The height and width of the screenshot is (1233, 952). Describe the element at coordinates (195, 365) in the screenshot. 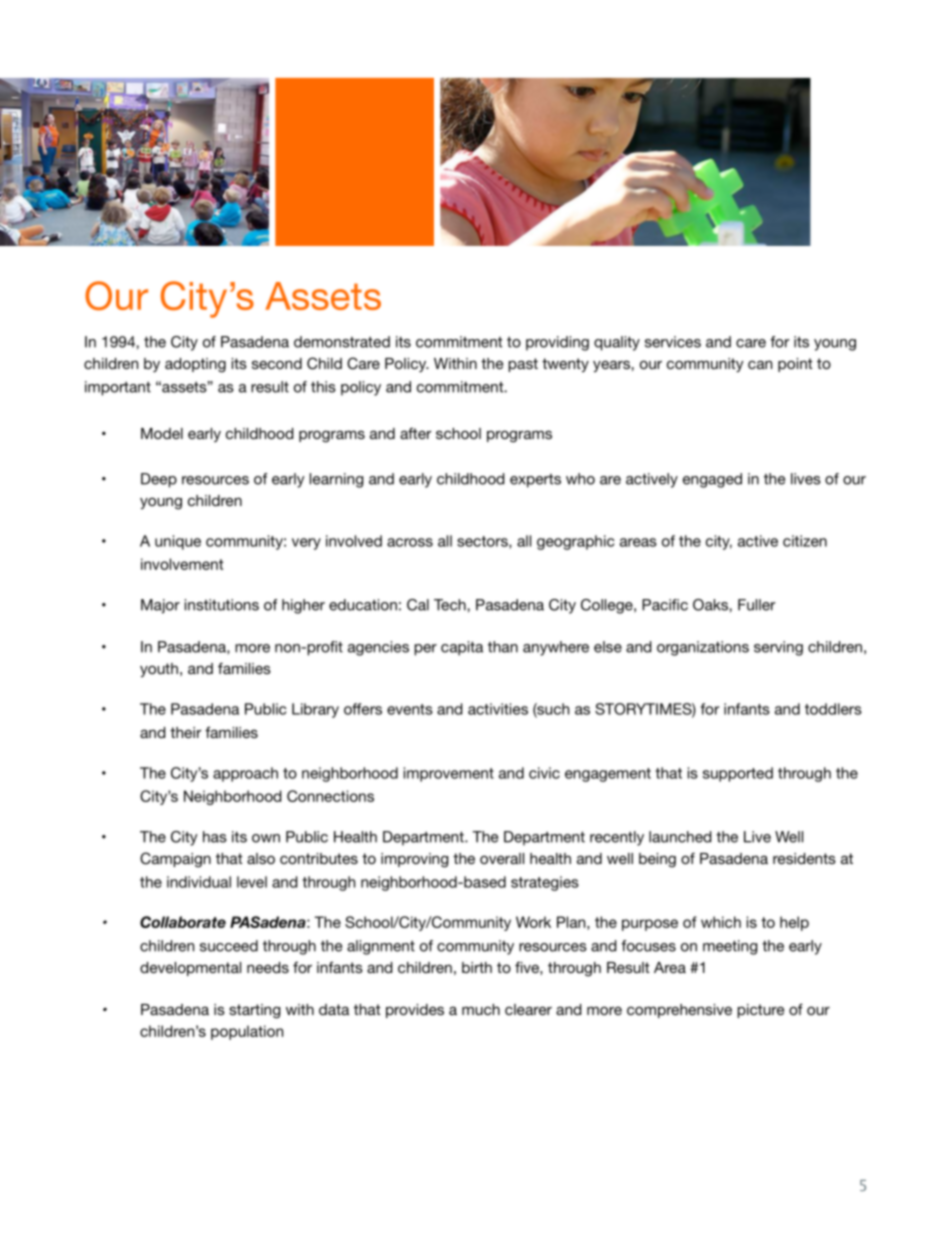

I see `adopting` at that location.
